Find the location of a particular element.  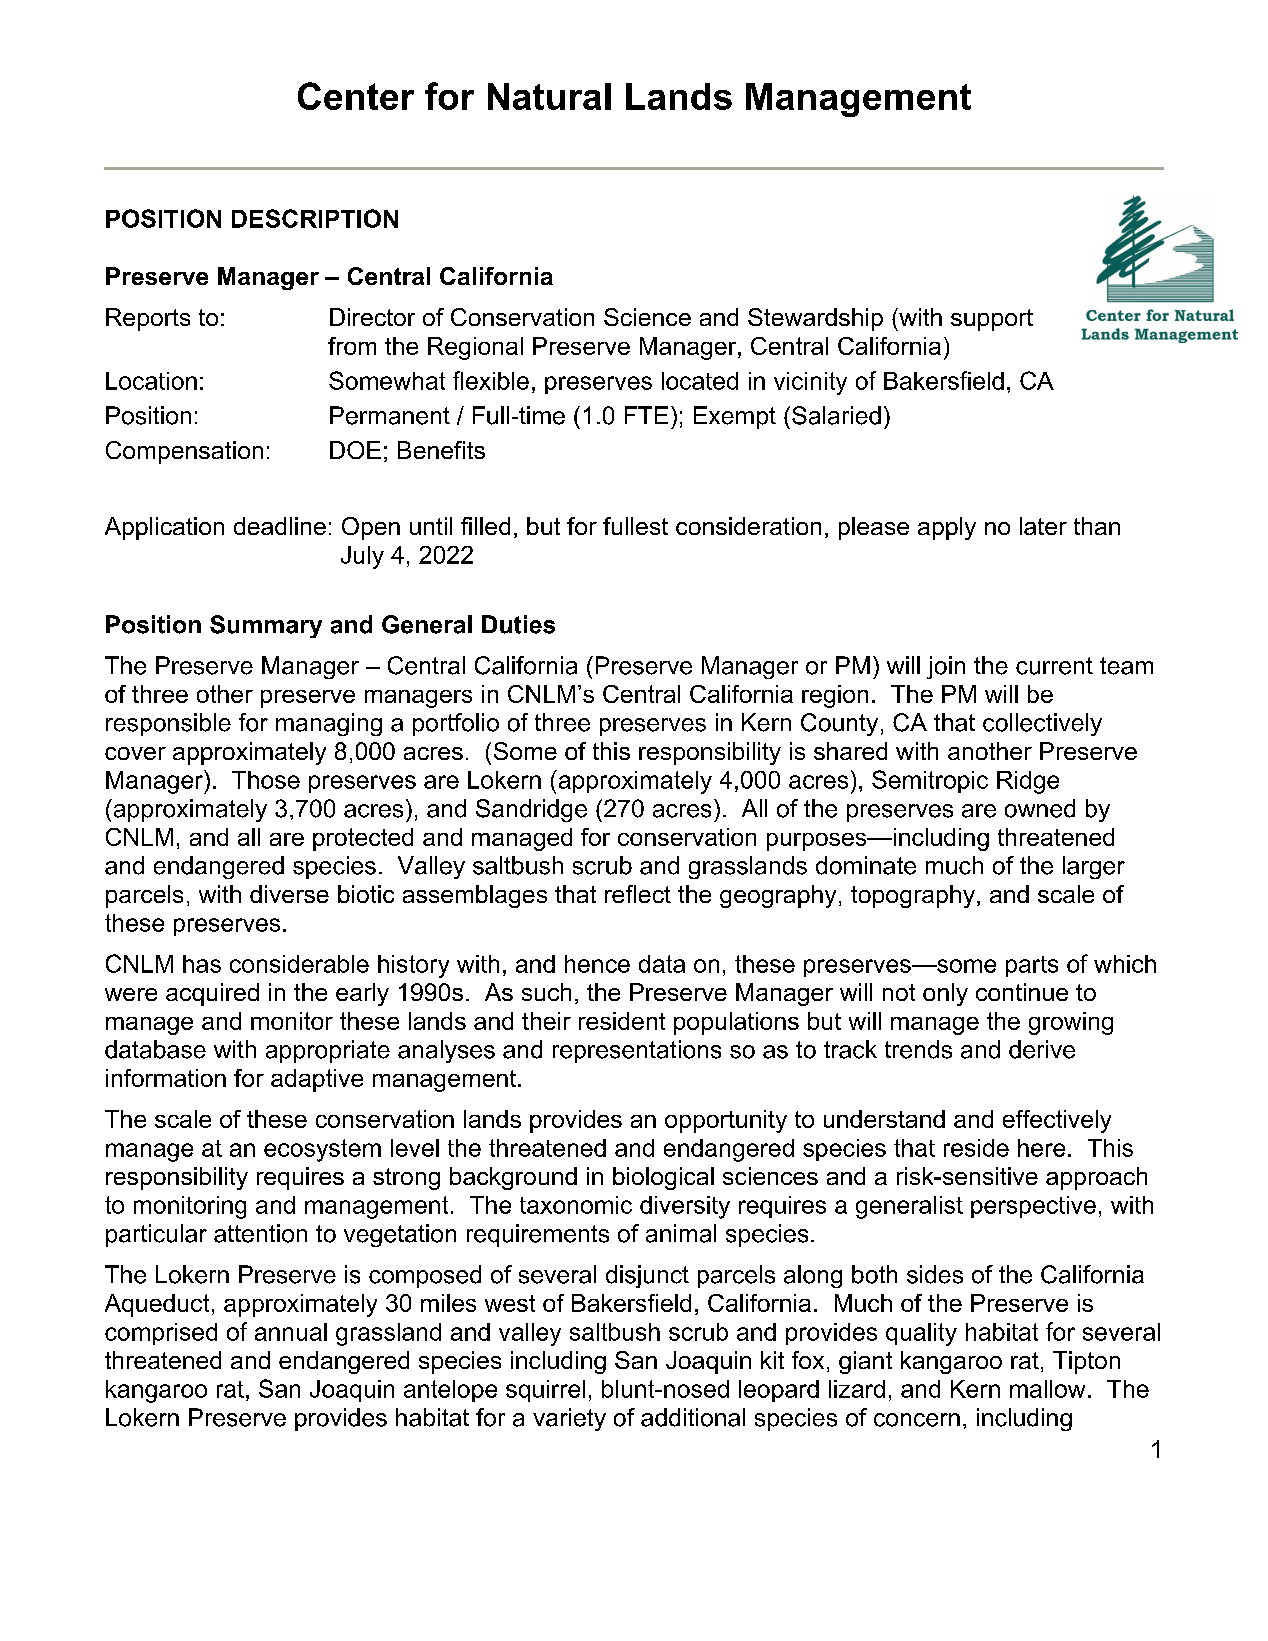

Compensation is located at coordinates (184, 452).
